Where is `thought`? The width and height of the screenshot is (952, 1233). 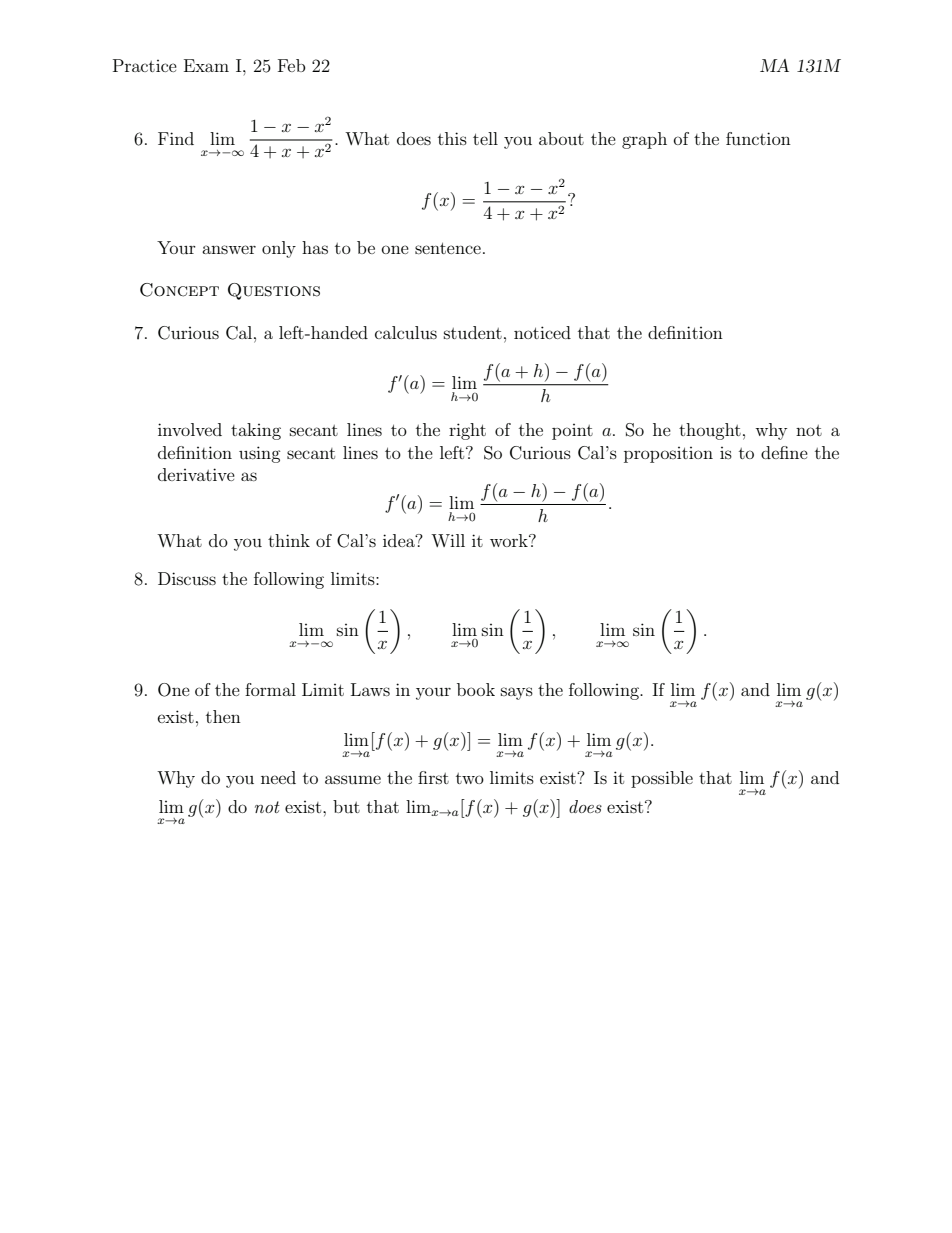
thought is located at coordinates (710, 431).
